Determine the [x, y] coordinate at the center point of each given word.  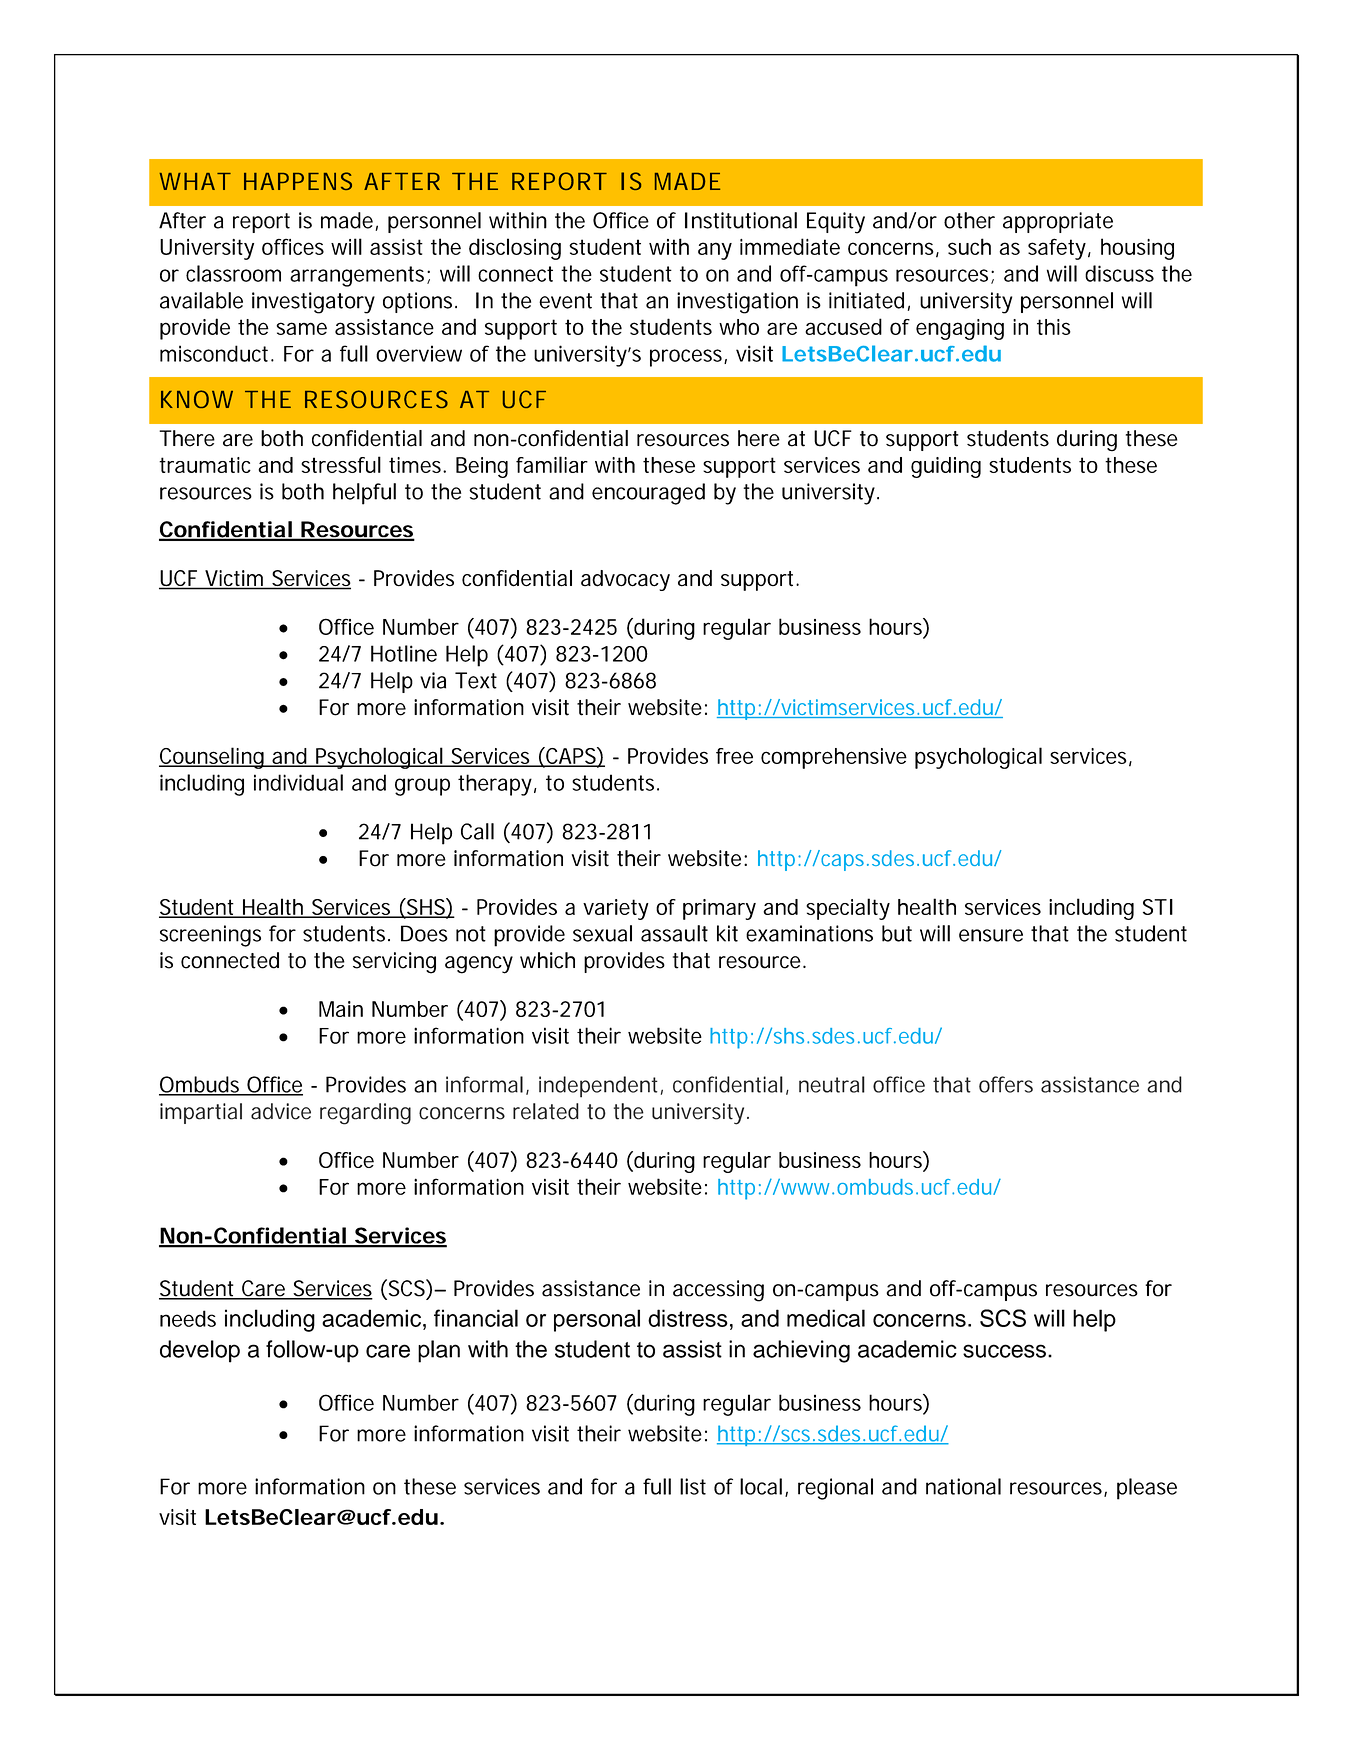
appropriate [1058, 222]
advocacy [625, 580]
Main [341, 1009]
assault [674, 933]
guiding [946, 467]
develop [200, 1351]
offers [1006, 1084]
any [715, 251]
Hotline [404, 653]
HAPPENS [298, 181]
